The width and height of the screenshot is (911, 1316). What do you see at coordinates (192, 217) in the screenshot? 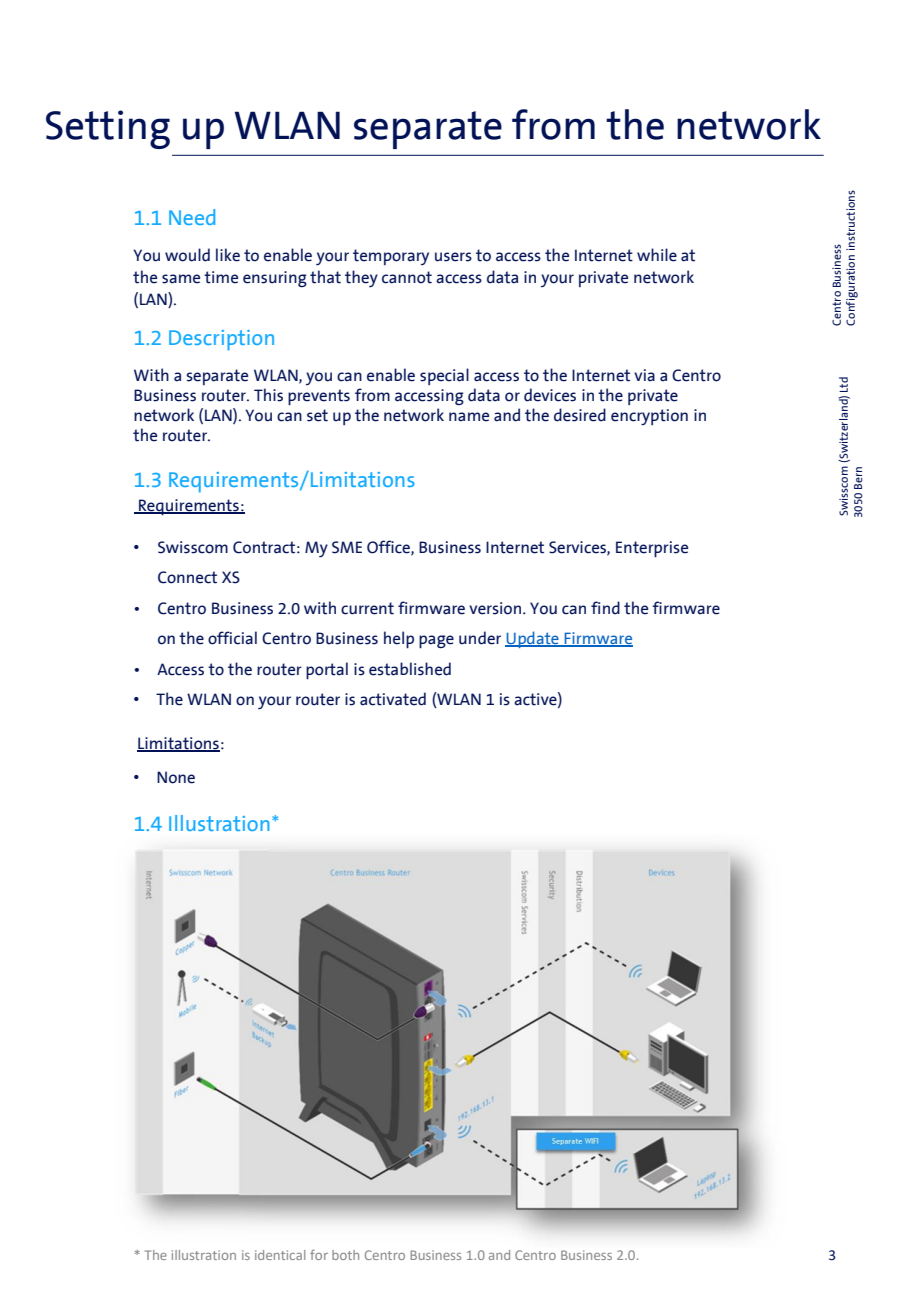
I see `Need` at bounding box center [192, 217].
